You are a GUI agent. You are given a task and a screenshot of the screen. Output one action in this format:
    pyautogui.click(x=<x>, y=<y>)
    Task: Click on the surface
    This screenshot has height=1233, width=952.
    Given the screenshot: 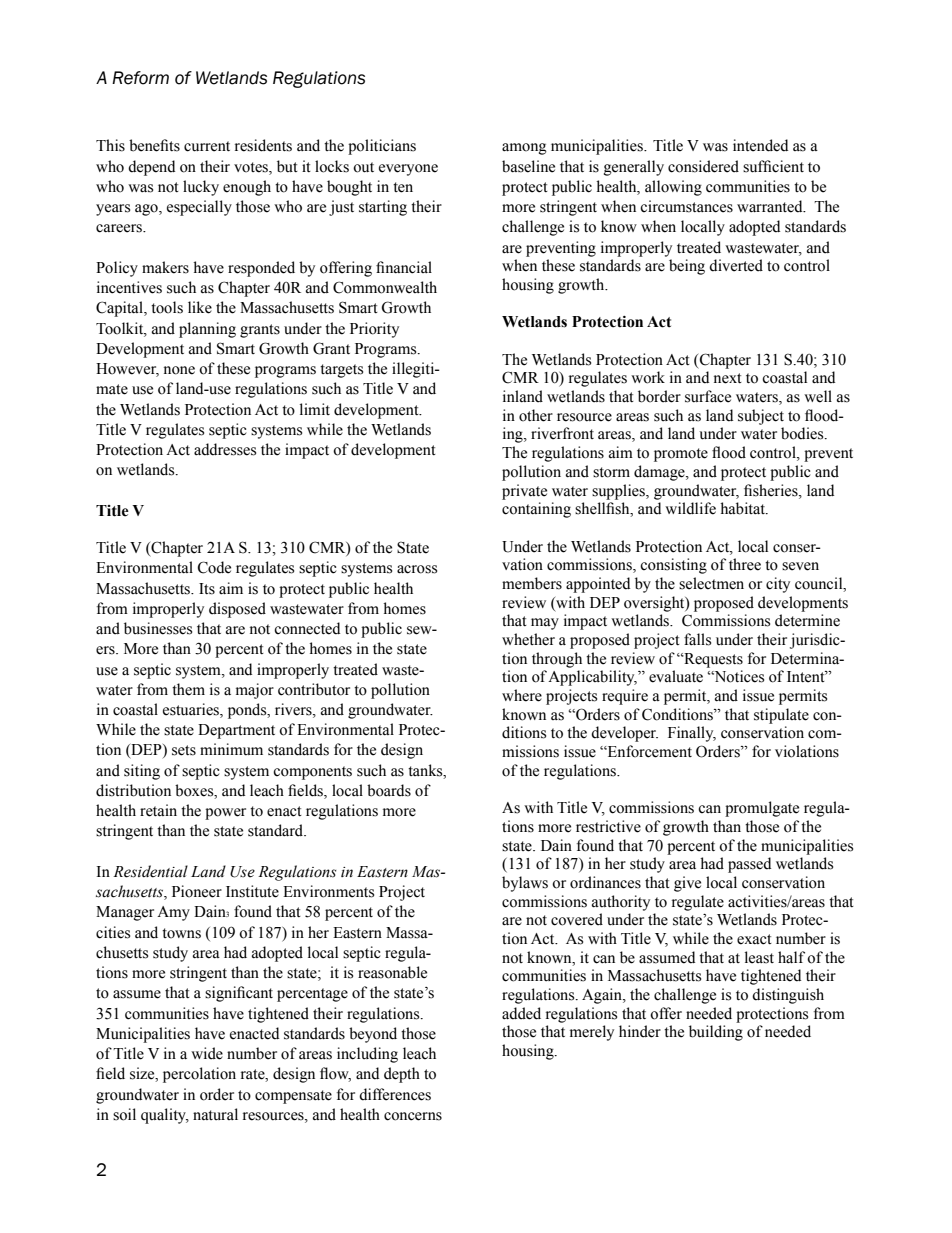 What is the action you would take?
    pyautogui.click(x=708, y=396)
